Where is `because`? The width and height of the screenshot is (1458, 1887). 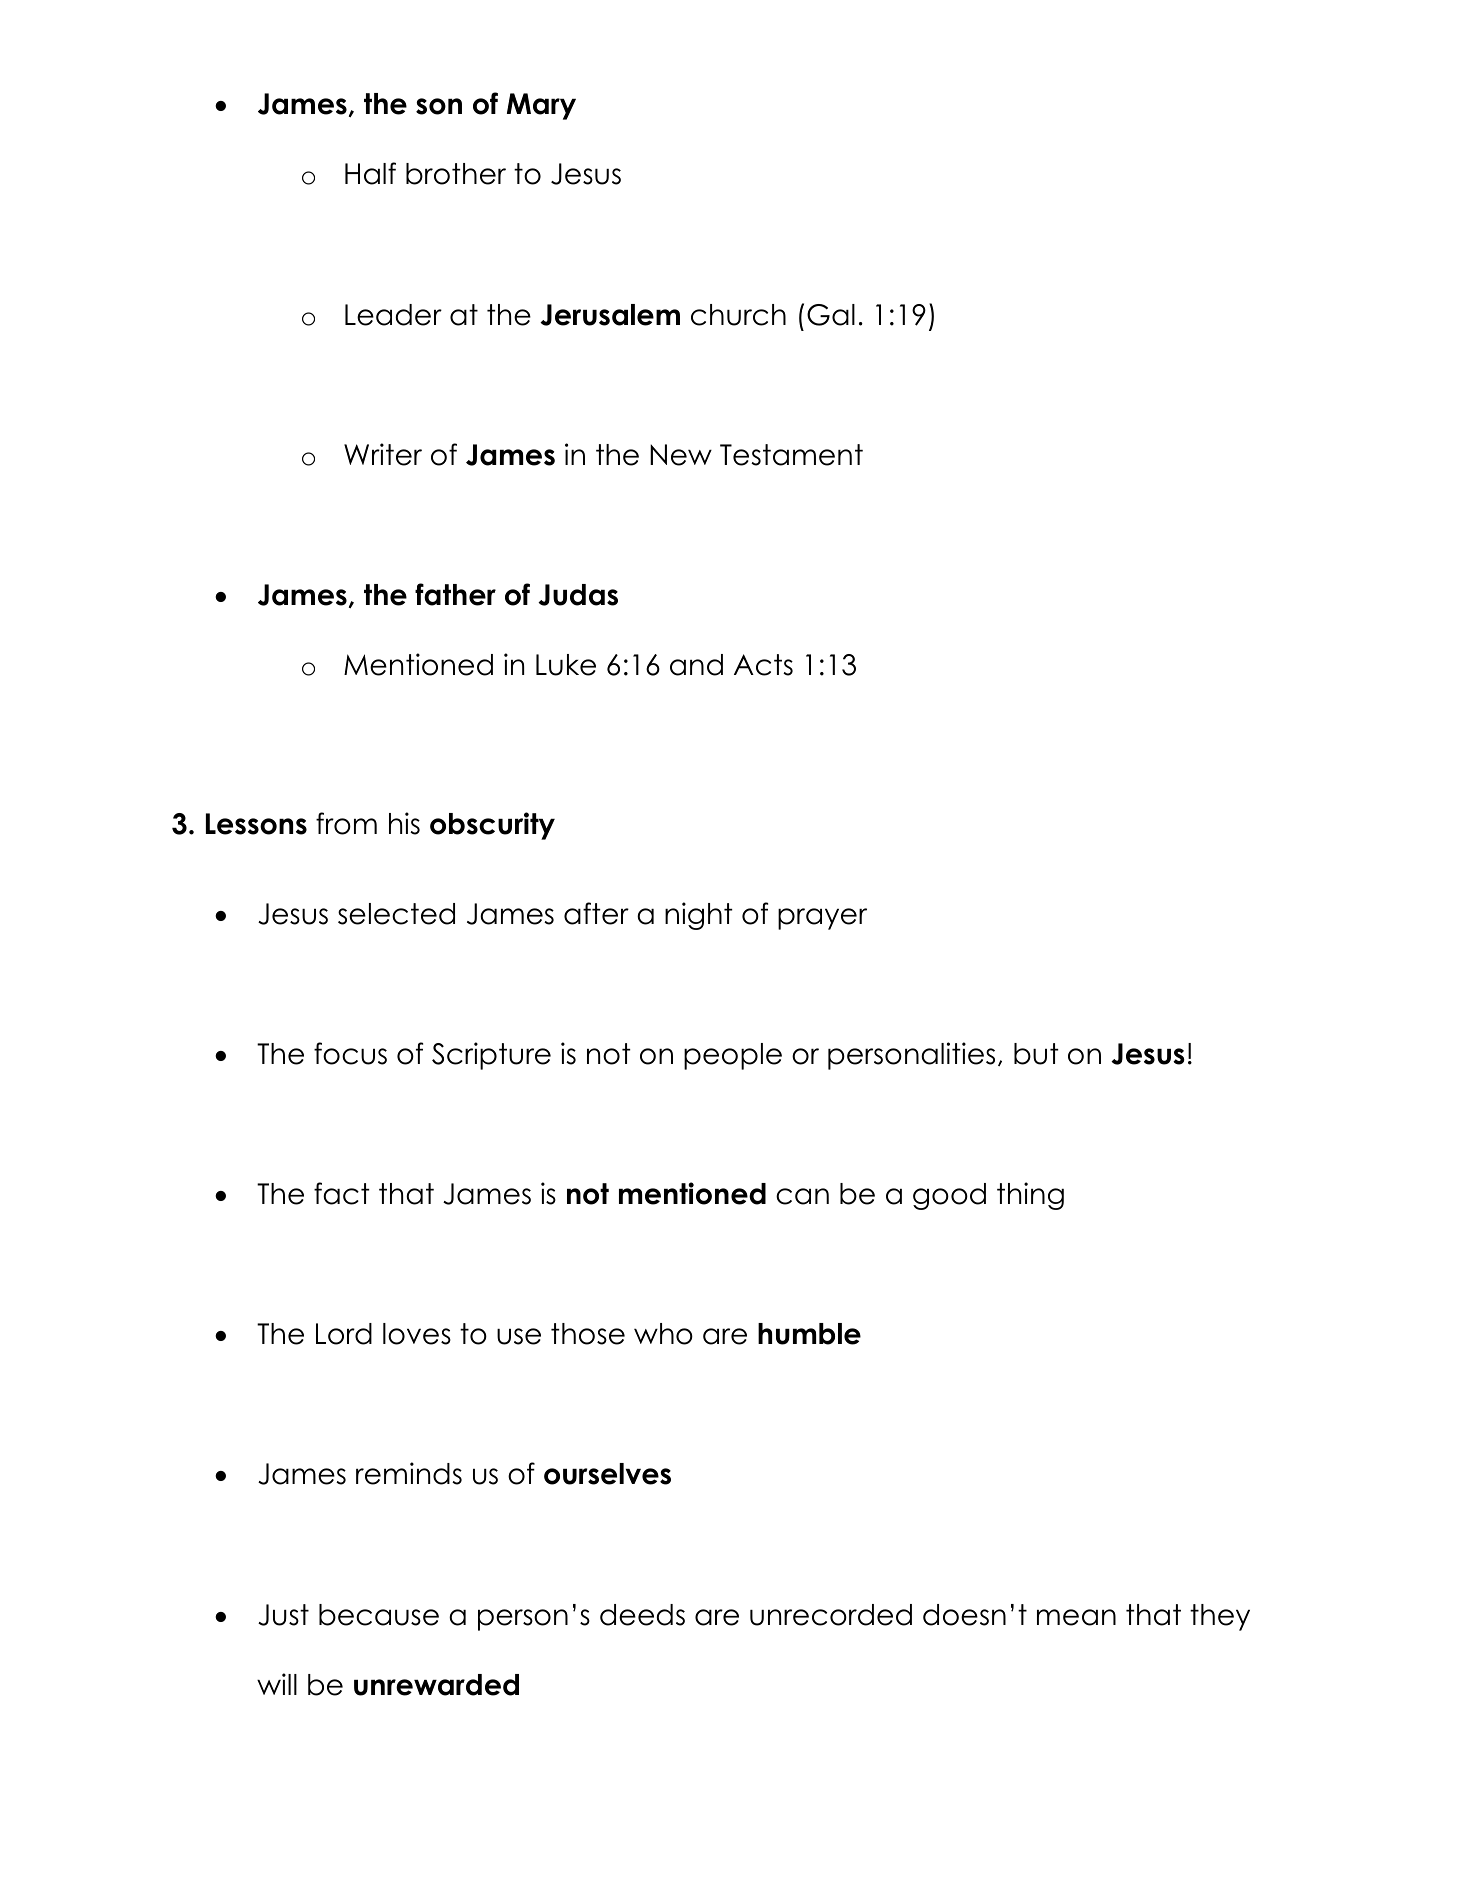 because is located at coordinates (379, 1615).
